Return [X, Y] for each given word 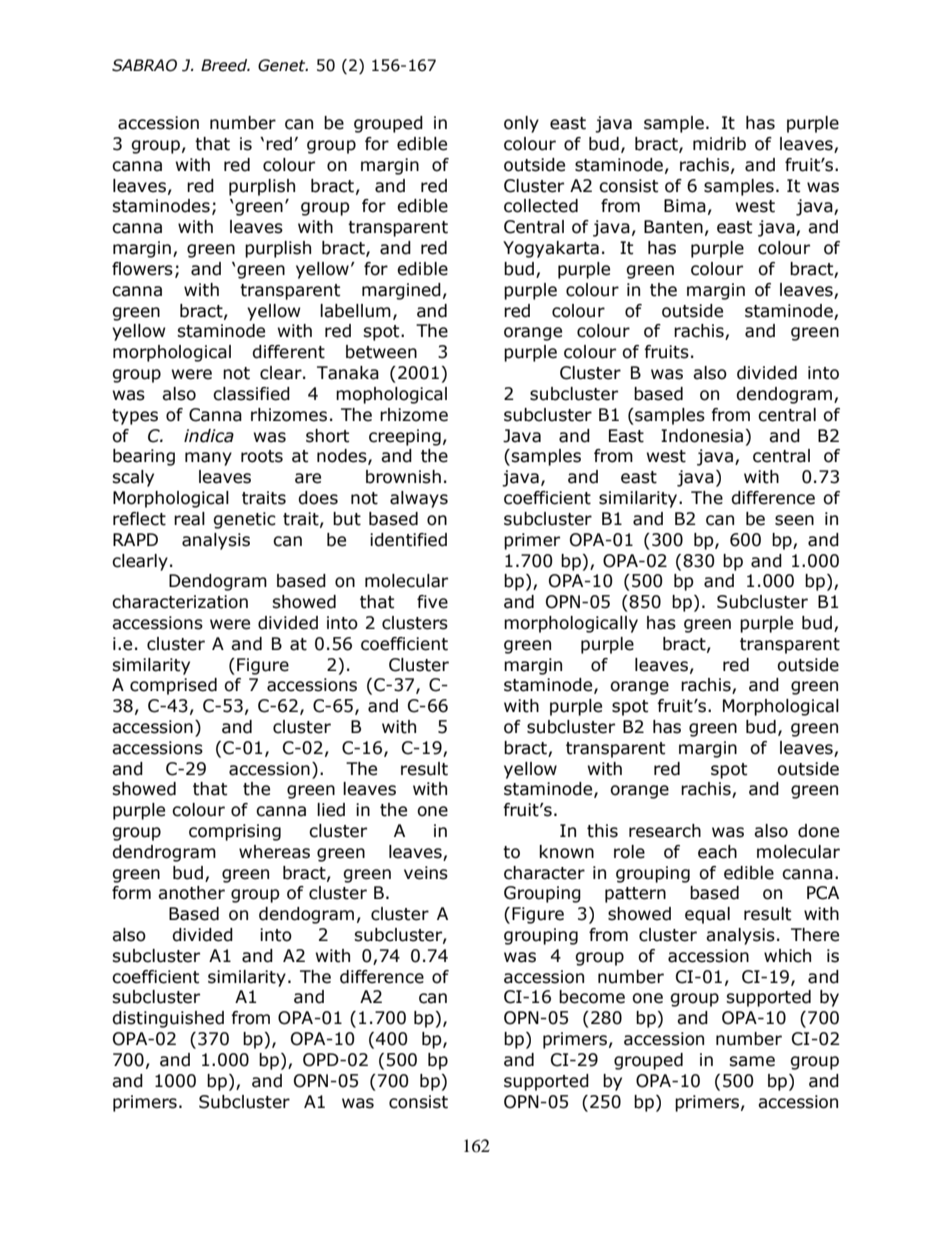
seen [794, 520]
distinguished [168, 1019]
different [288, 352]
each [717, 852]
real [189, 519]
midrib [719, 144]
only [521, 124]
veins [426, 873]
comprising [235, 832]
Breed [225, 65]
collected [541, 206]
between [381, 352]
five [432, 602]
